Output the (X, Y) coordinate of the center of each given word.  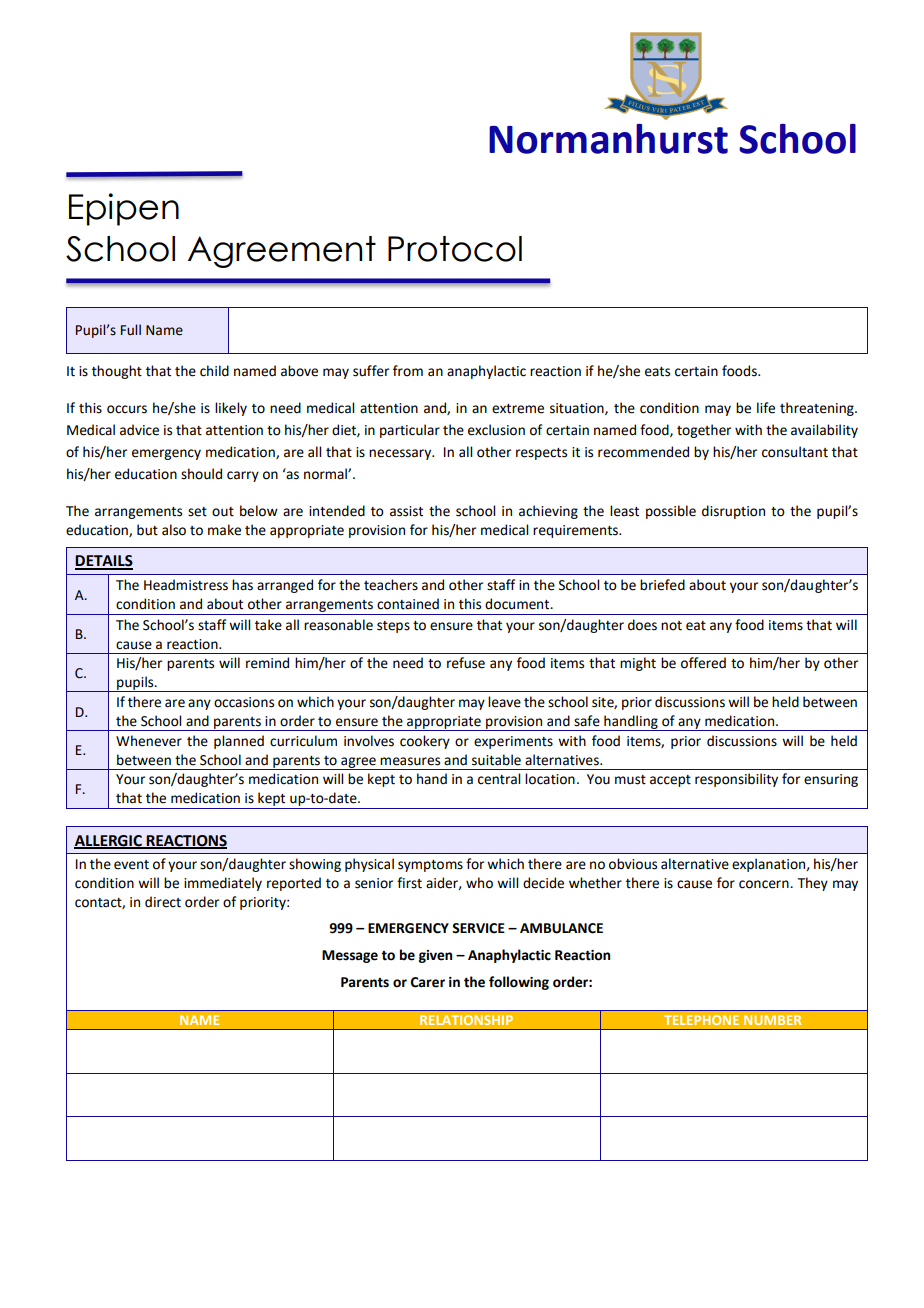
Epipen (124, 209)
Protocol (455, 249)
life (766, 408)
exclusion (496, 430)
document (518, 604)
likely (231, 409)
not (671, 626)
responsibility (736, 780)
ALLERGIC (109, 841)
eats (657, 372)
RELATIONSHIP (466, 1020)
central (499, 779)
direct (163, 902)
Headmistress (186, 585)
